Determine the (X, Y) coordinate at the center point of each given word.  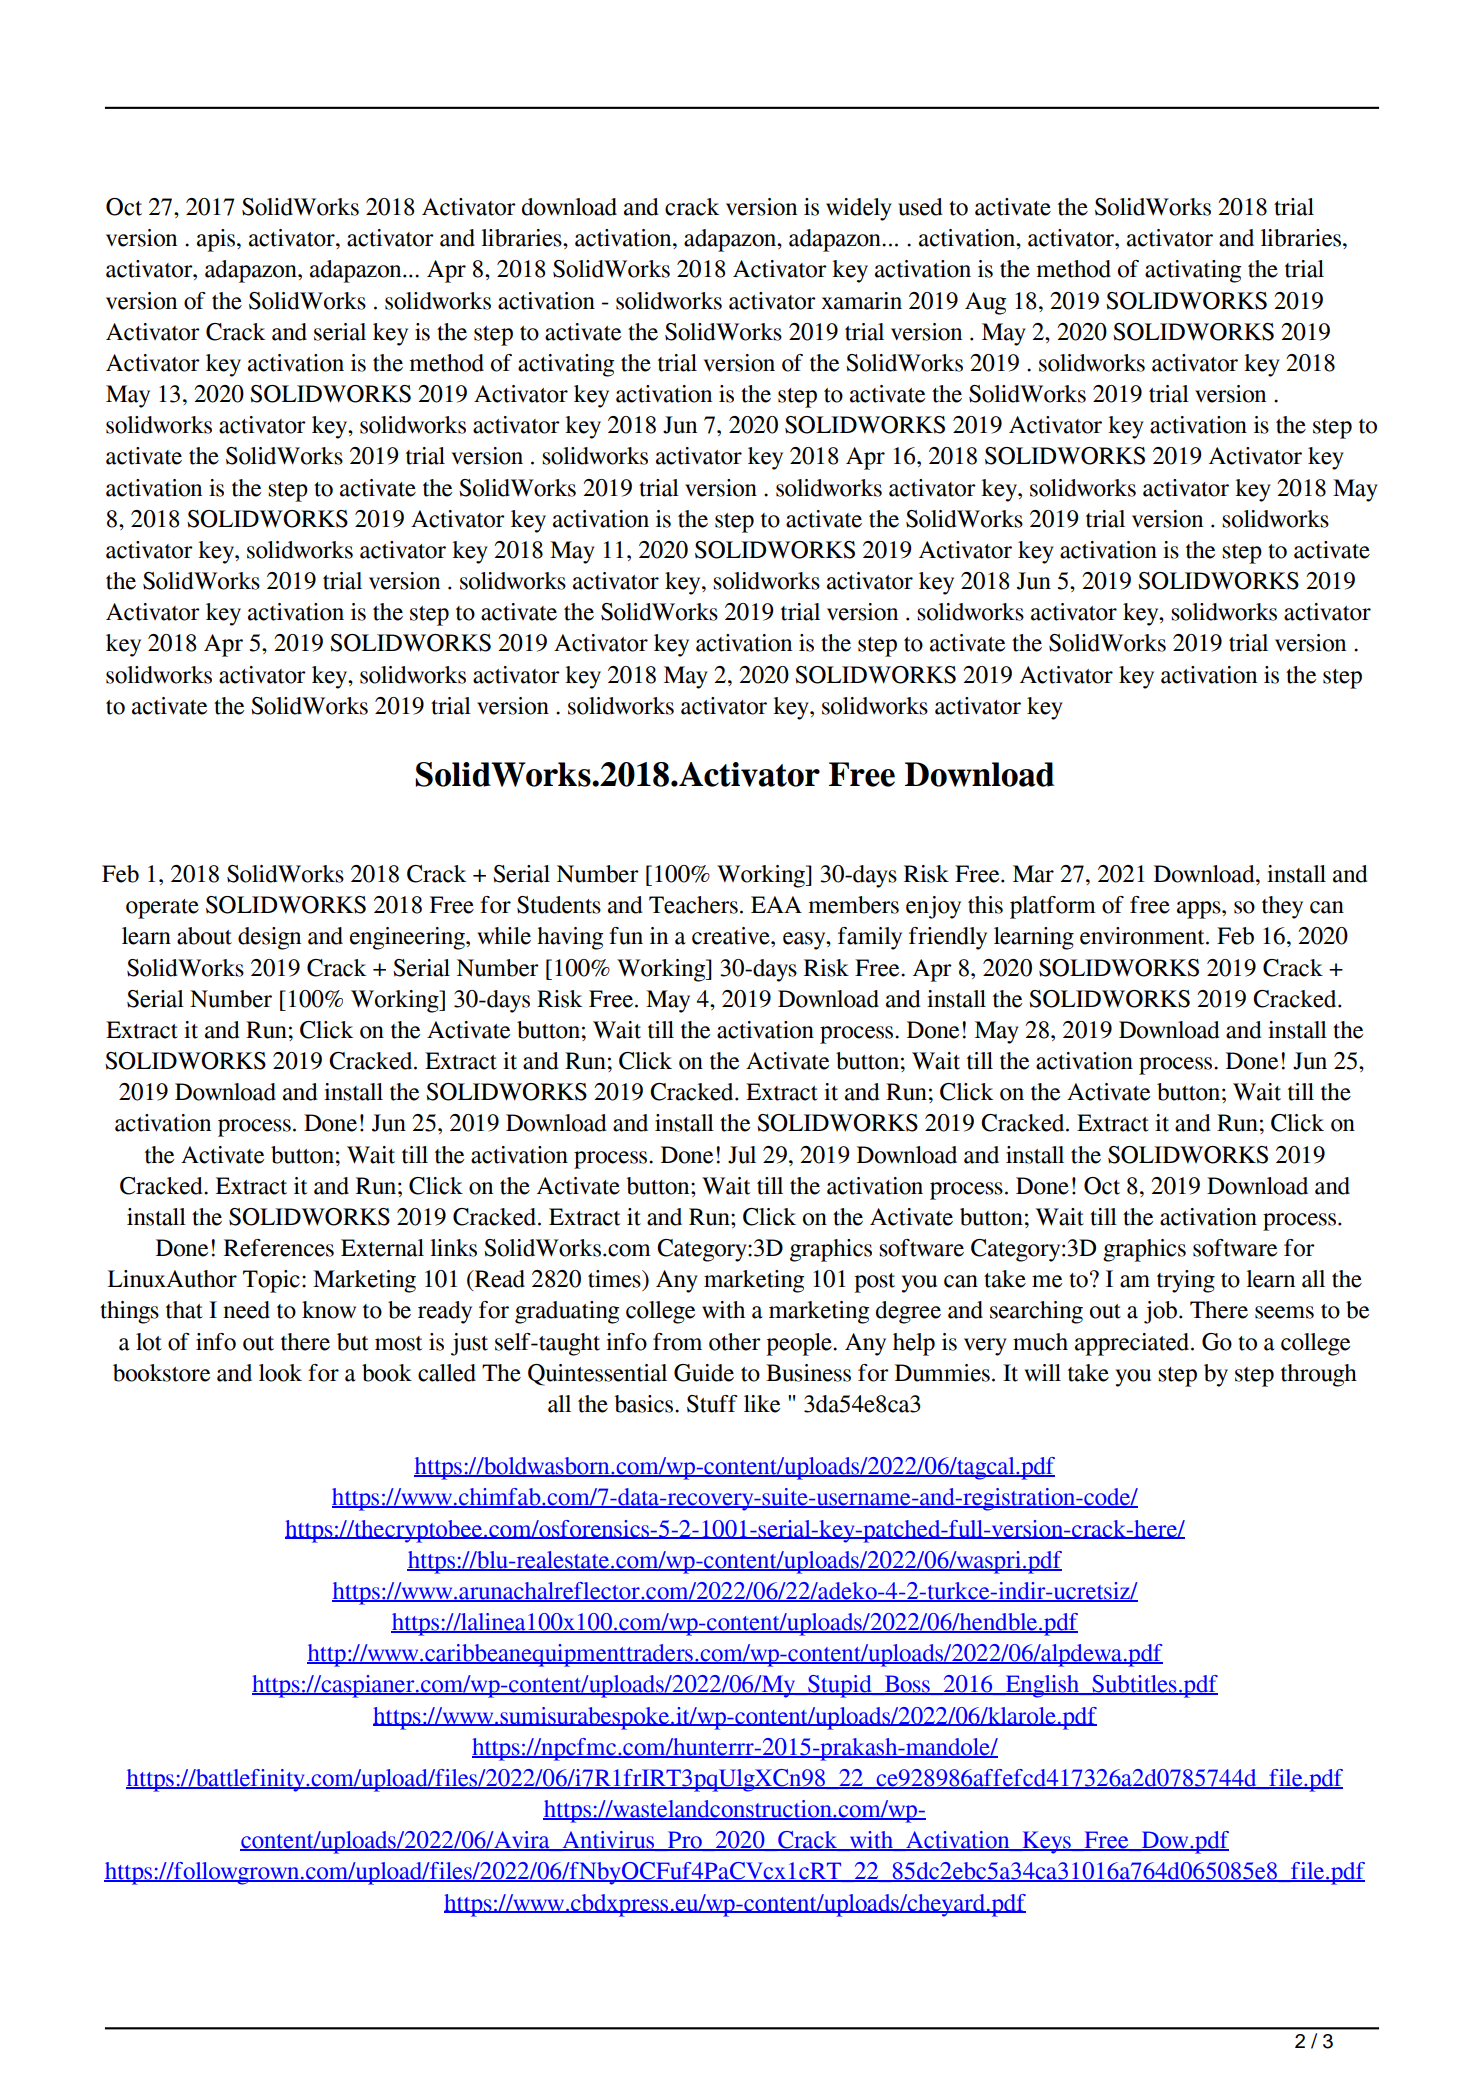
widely (859, 209)
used (920, 207)
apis (217, 240)
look (280, 1373)
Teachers (693, 905)
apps (1200, 910)
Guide (704, 1373)
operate (162, 909)
